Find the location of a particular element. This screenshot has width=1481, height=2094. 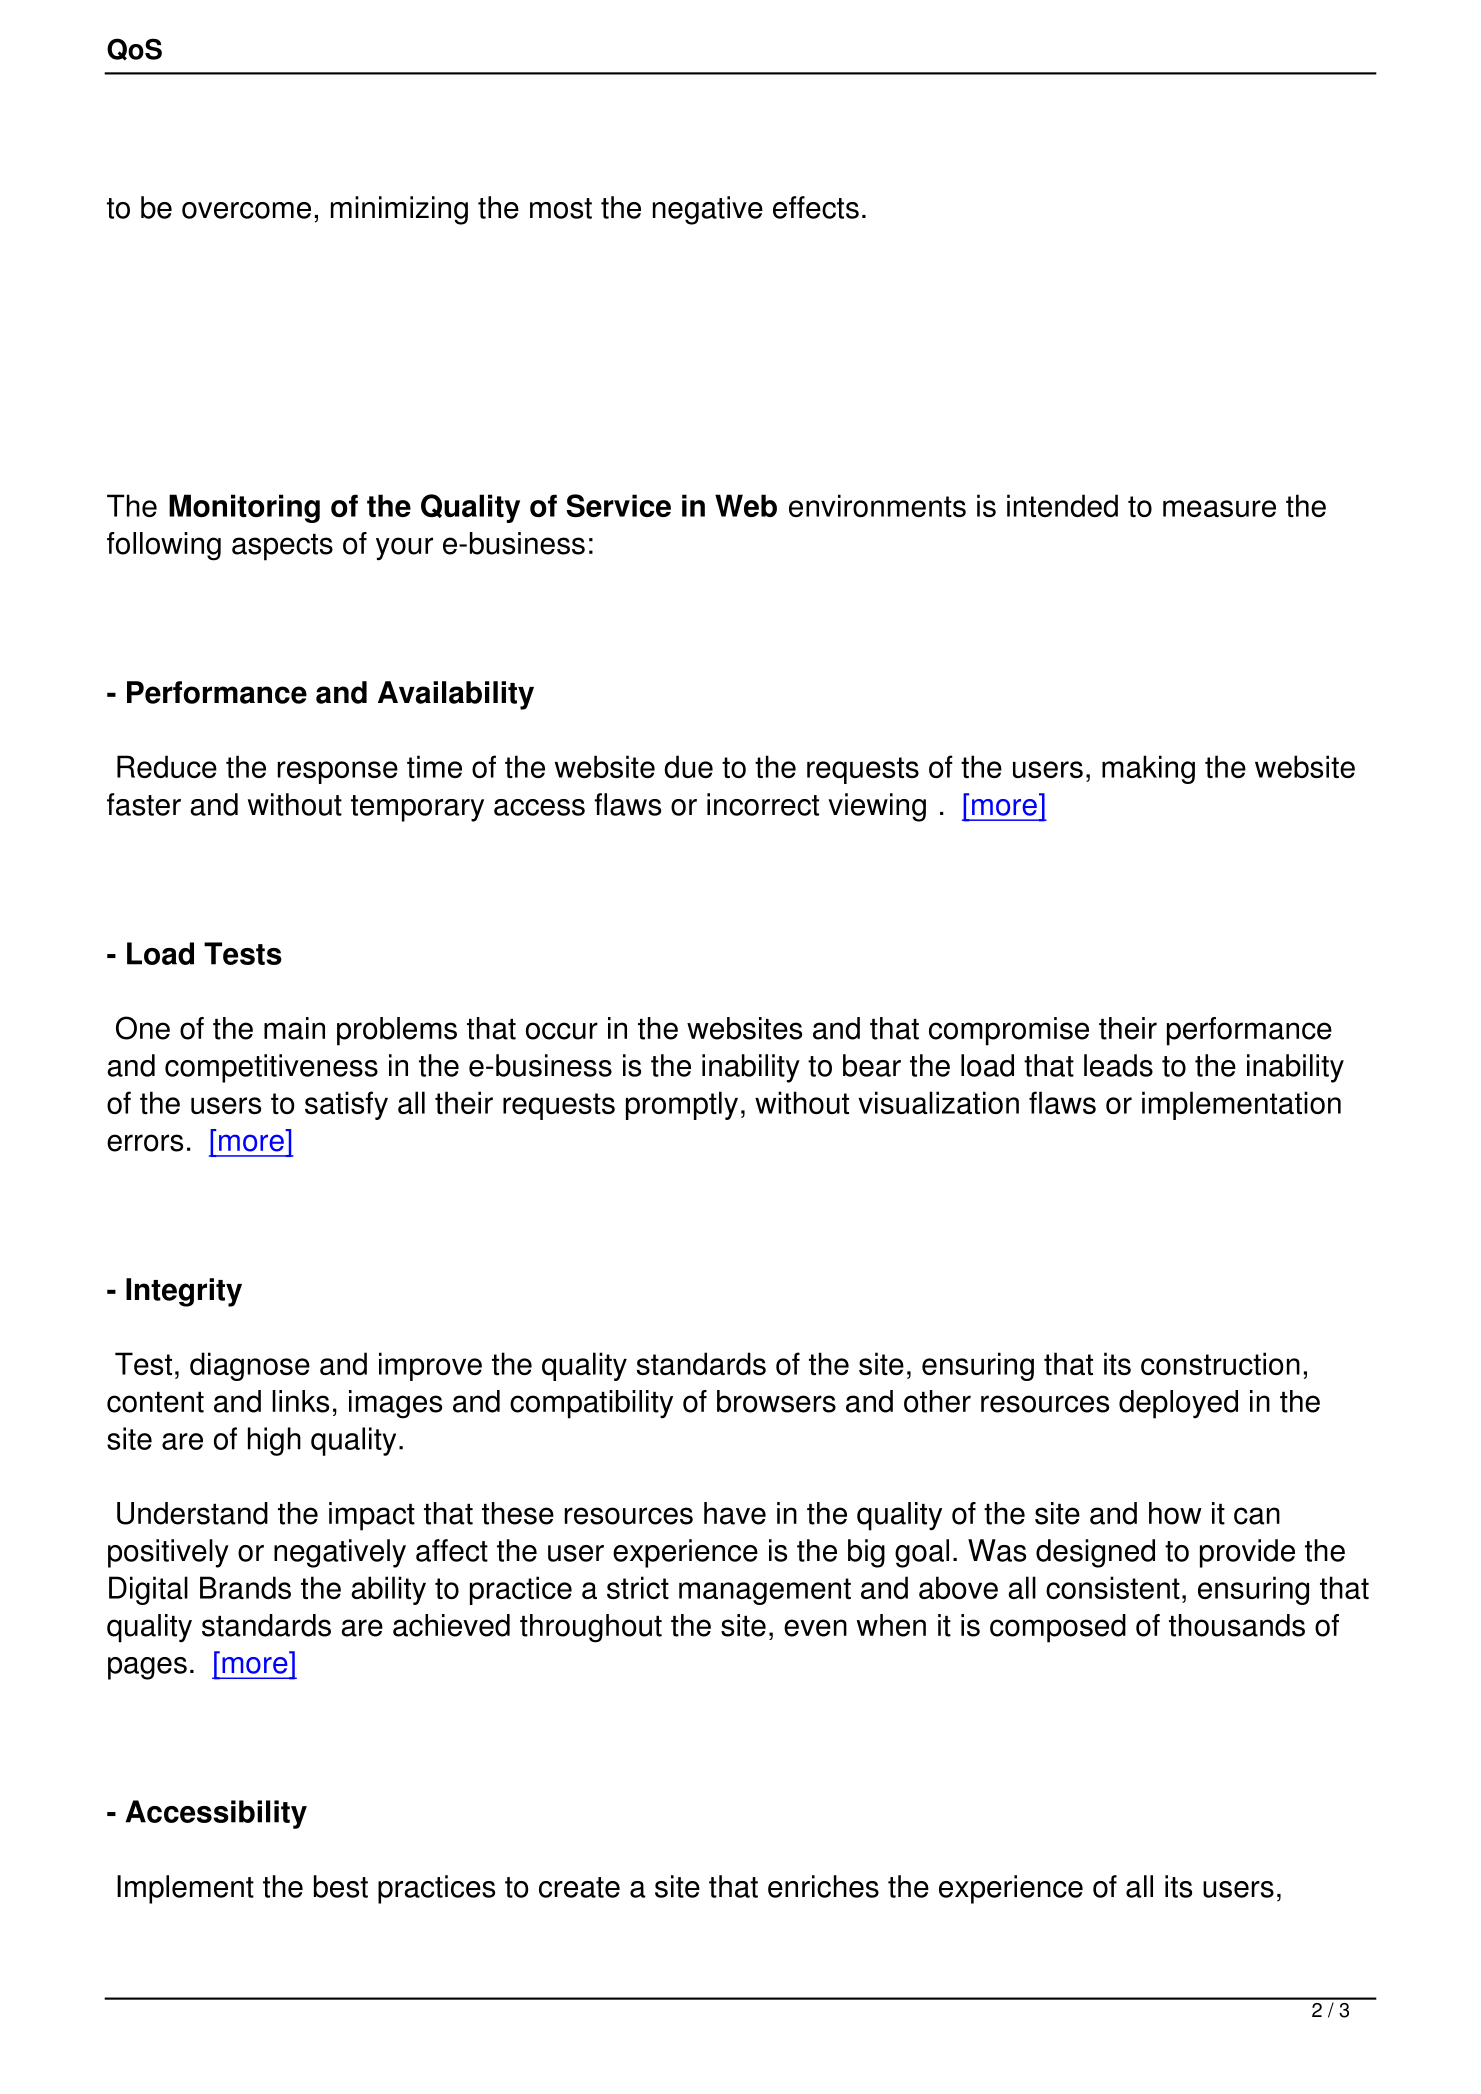

intended is located at coordinates (1062, 505).
